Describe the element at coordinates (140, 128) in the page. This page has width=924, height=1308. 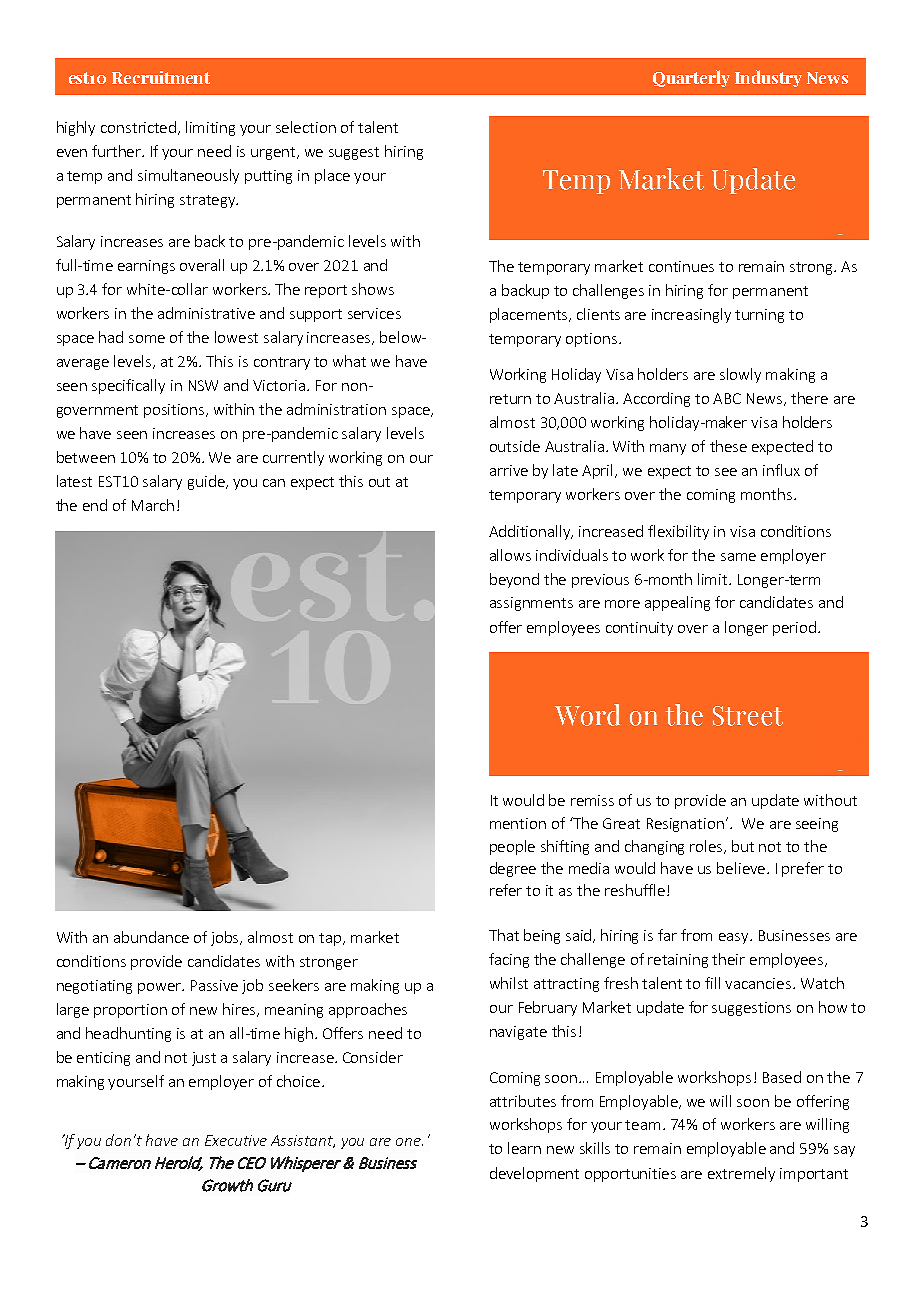
I see `constricted` at that location.
